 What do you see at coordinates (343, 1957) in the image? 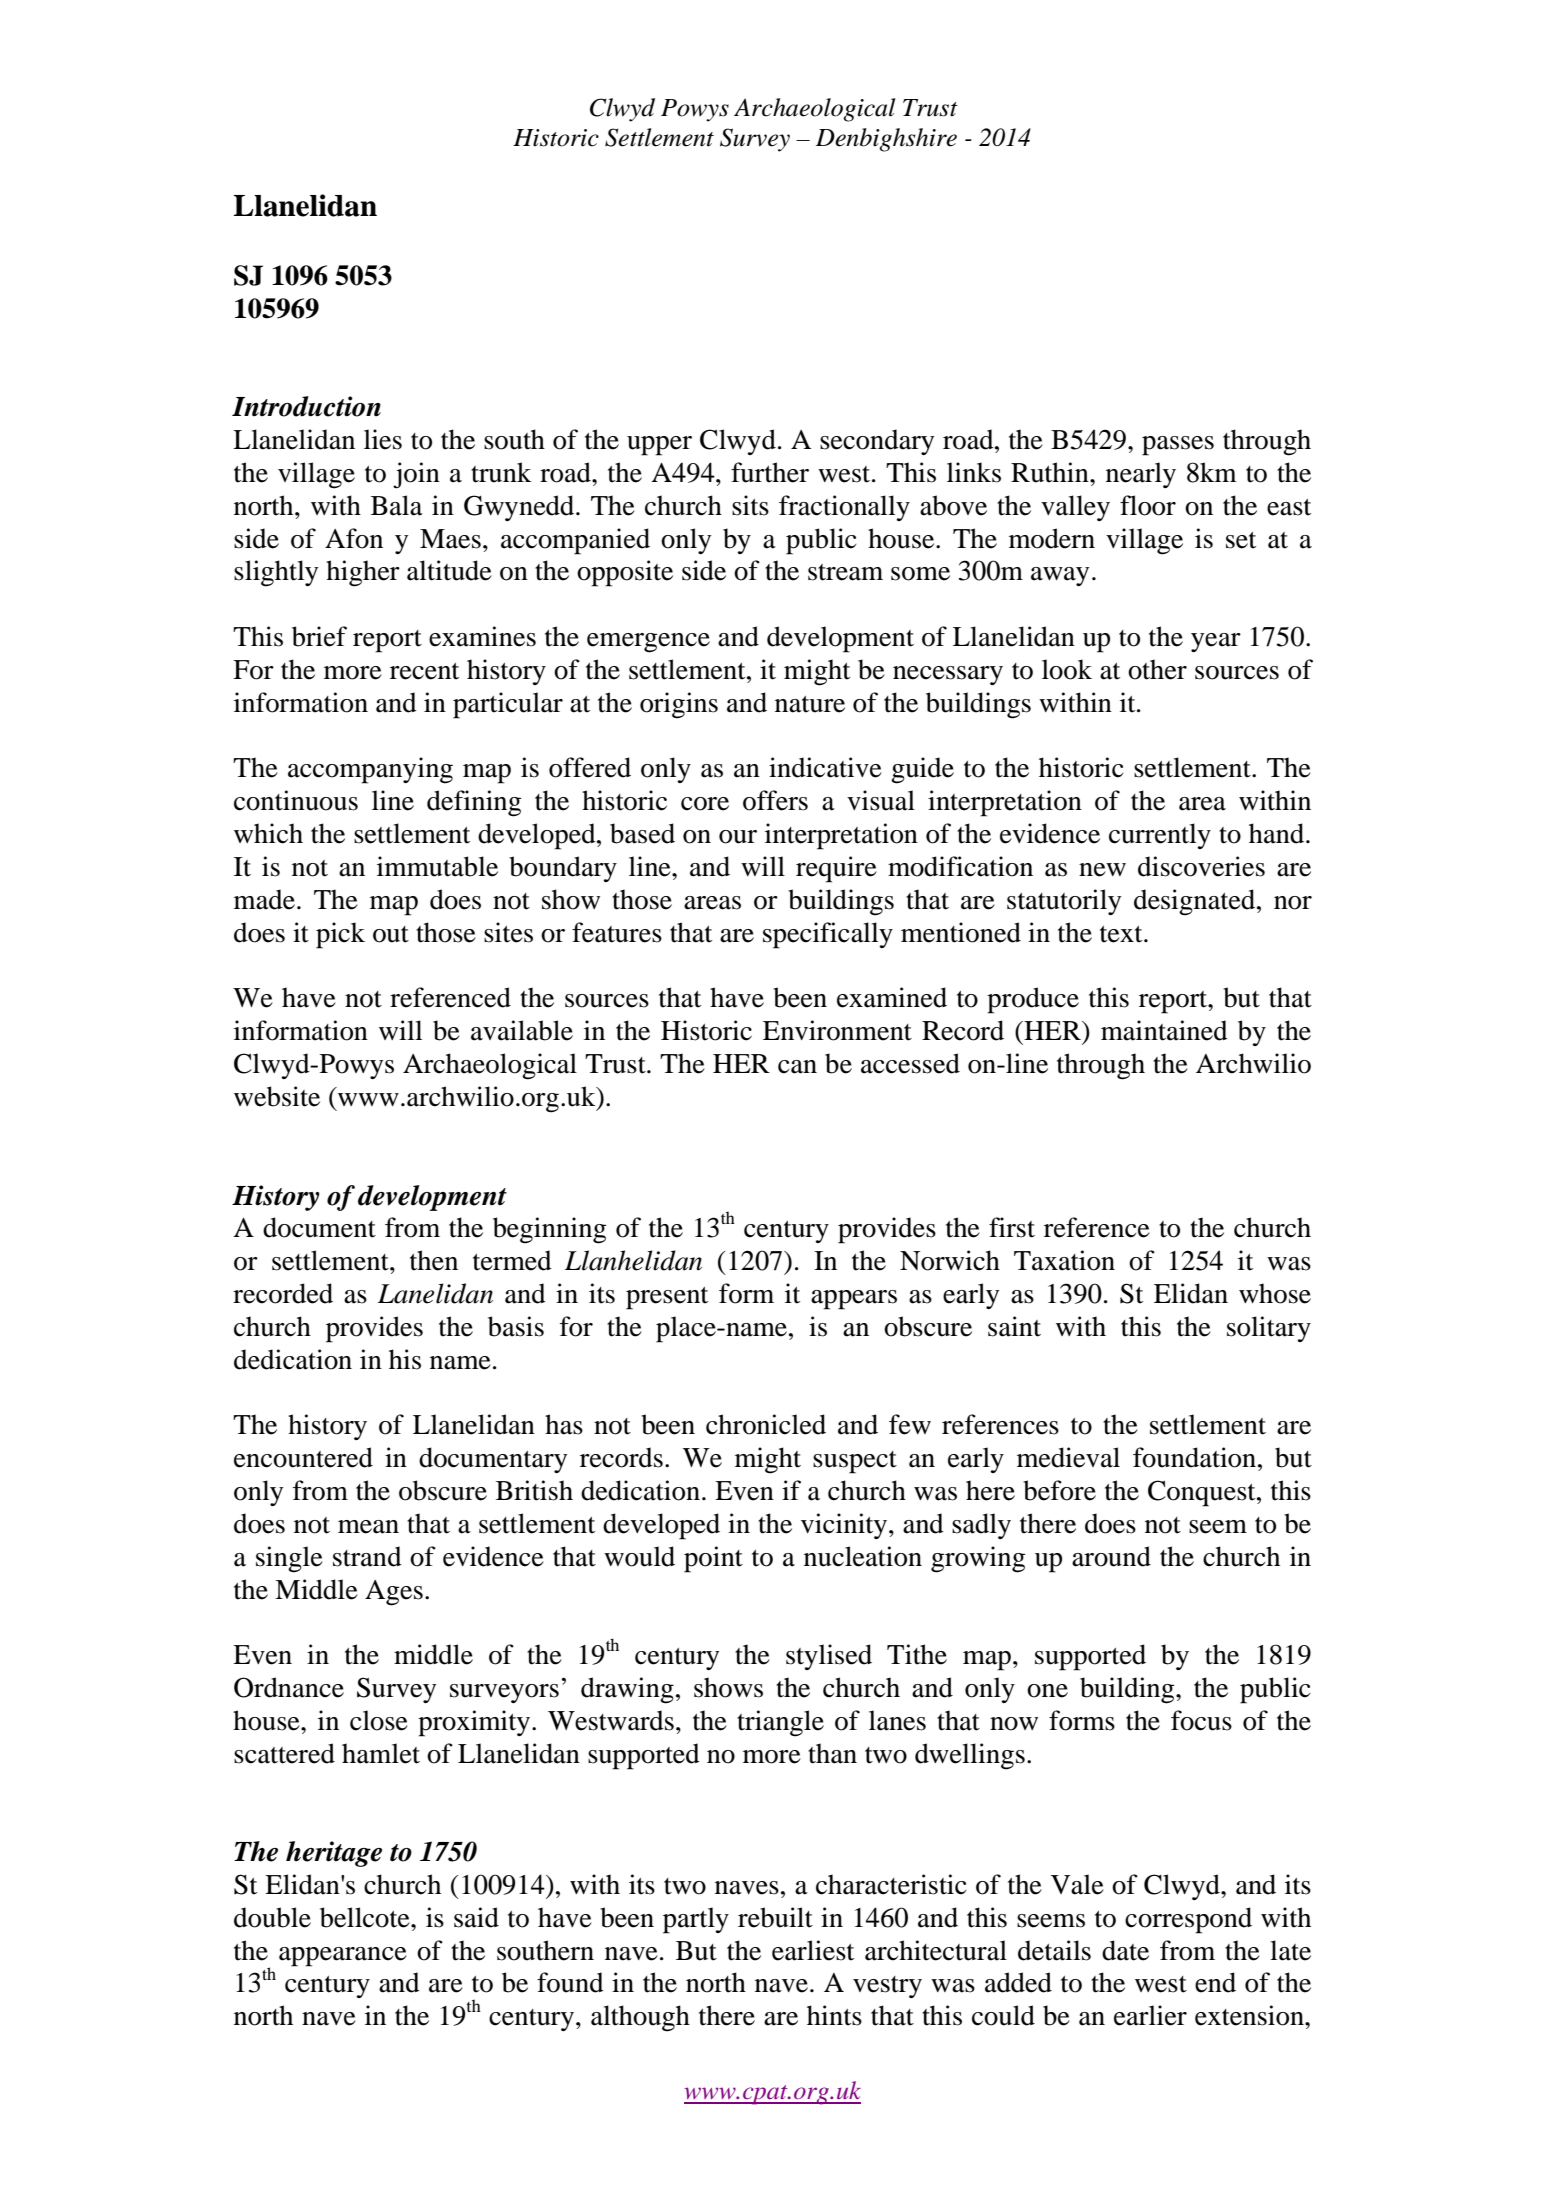
I see `appearance` at bounding box center [343, 1957].
